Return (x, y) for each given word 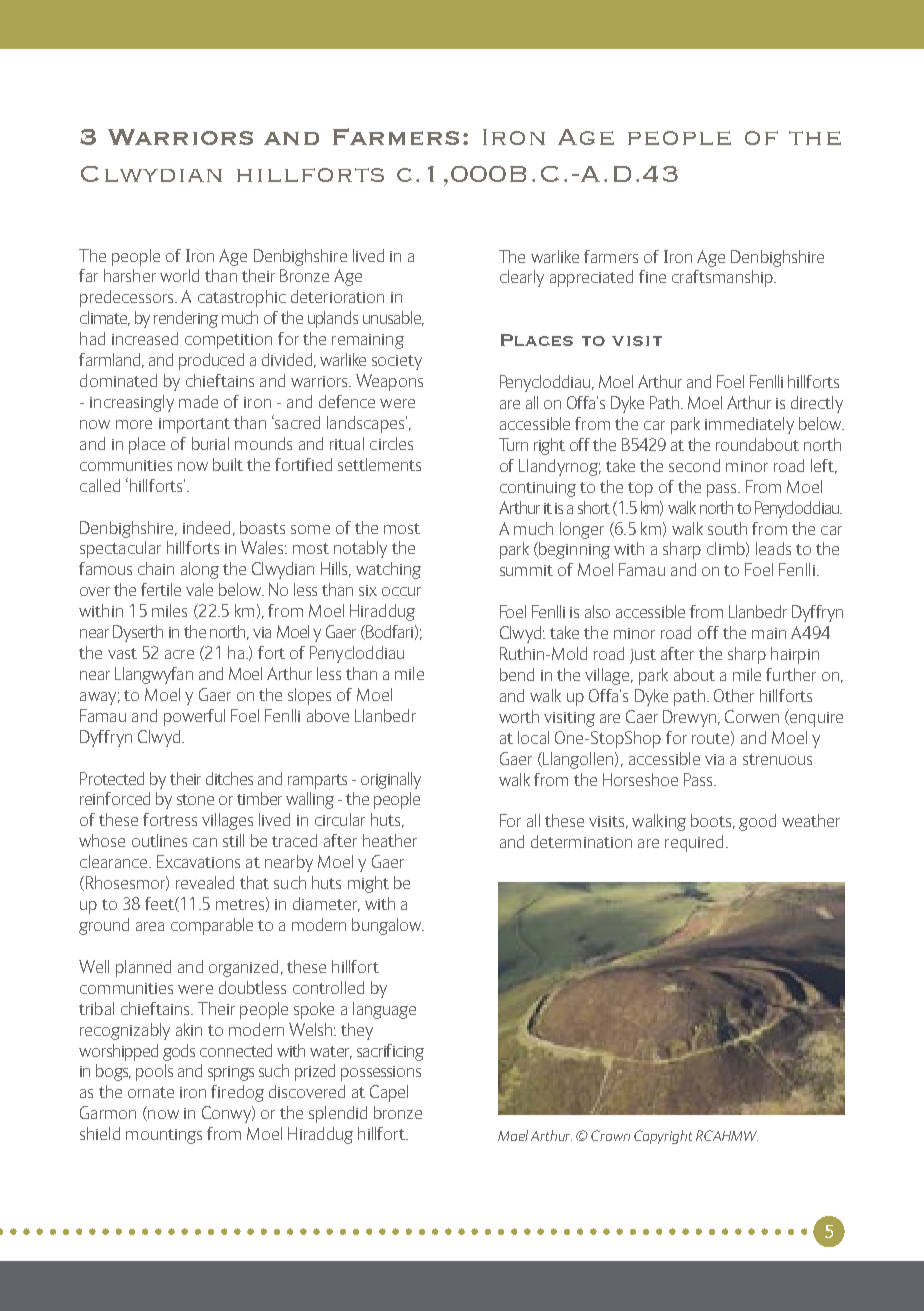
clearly (522, 278)
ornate (151, 1092)
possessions (381, 1073)
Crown (610, 1135)
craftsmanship (723, 278)
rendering (186, 319)
